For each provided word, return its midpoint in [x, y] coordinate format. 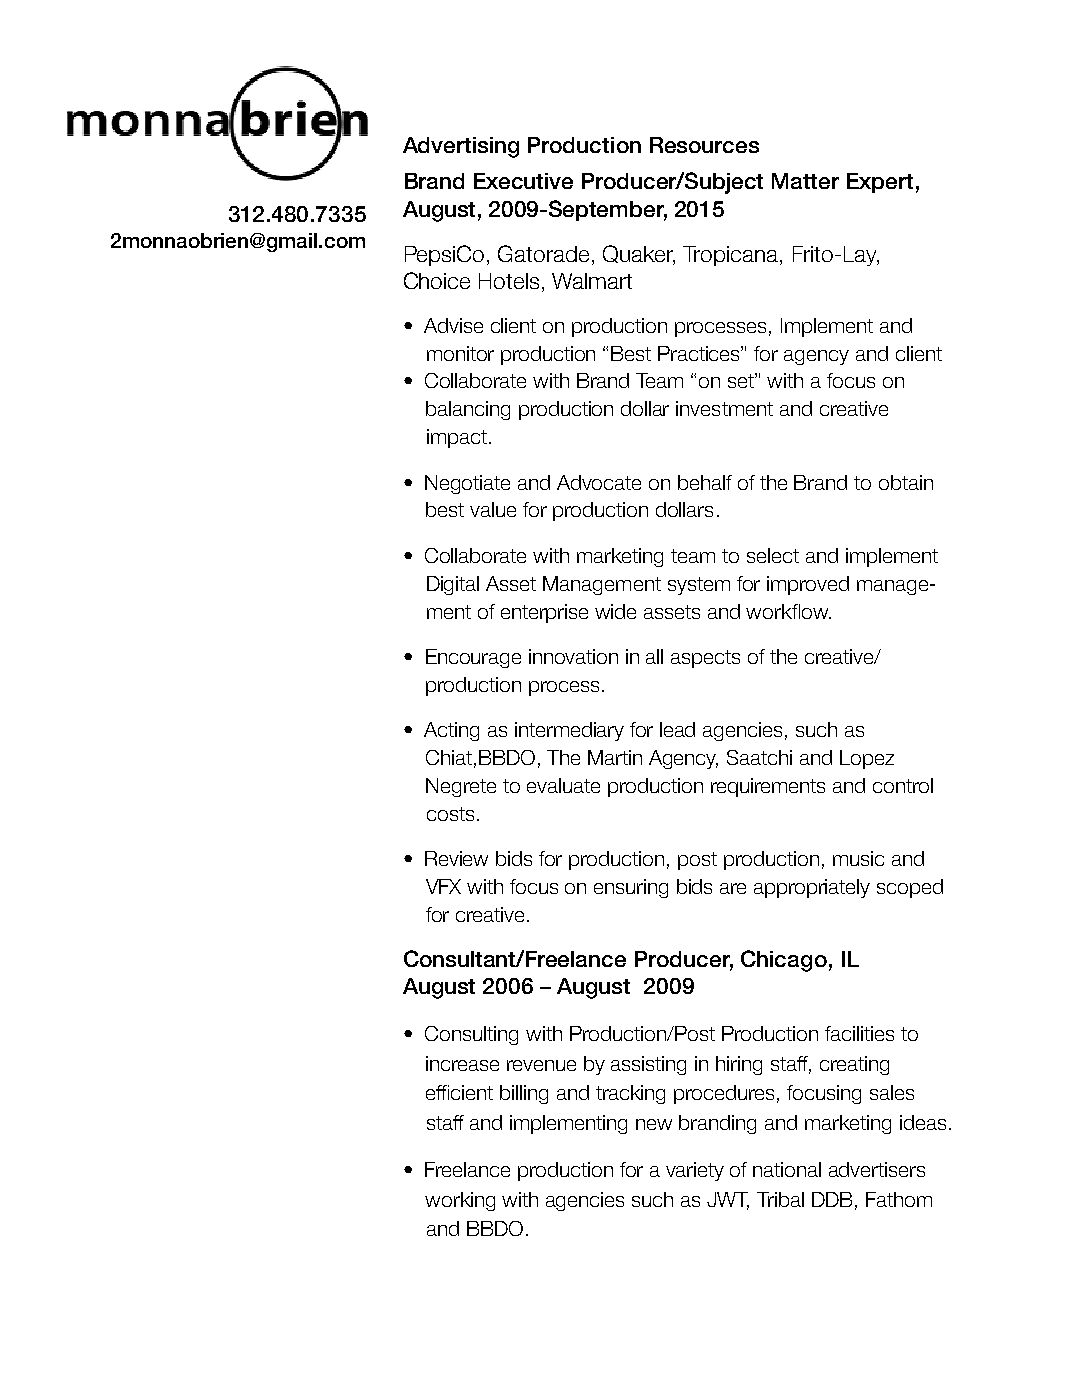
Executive [523, 181]
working [460, 1201]
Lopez [867, 759]
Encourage [473, 658]
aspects [705, 659]
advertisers [877, 1169]
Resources [704, 145]
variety [695, 1171]
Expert [880, 183]
